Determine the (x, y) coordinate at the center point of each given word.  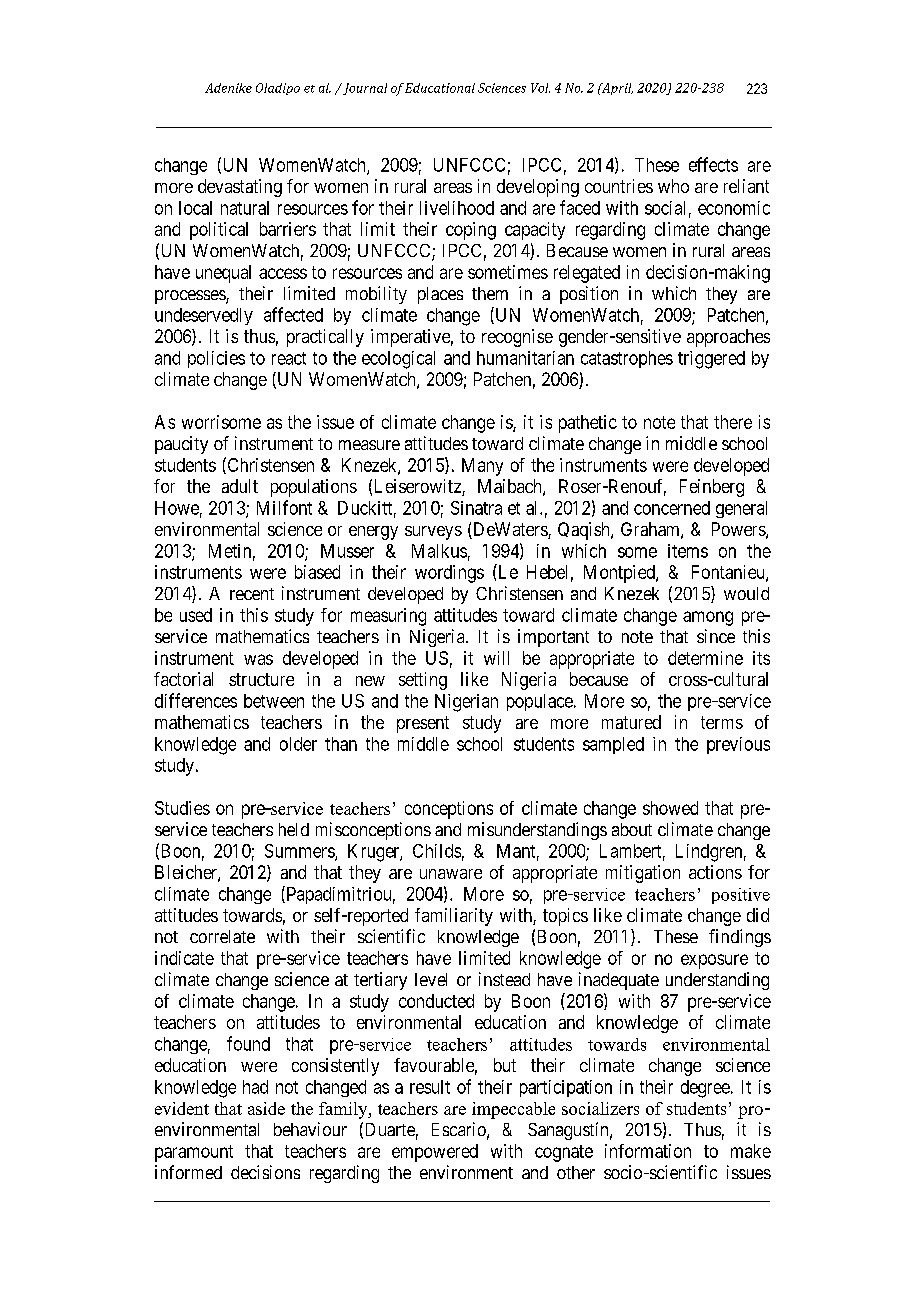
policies (216, 359)
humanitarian (525, 358)
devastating (240, 188)
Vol (540, 88)
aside (266, 1108)
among (708, 618)
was (258, 659)
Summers (300, 852)
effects (713, 164)
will (496, 658)
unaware (451, 874)
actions (715, 872)
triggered (711, 360)
